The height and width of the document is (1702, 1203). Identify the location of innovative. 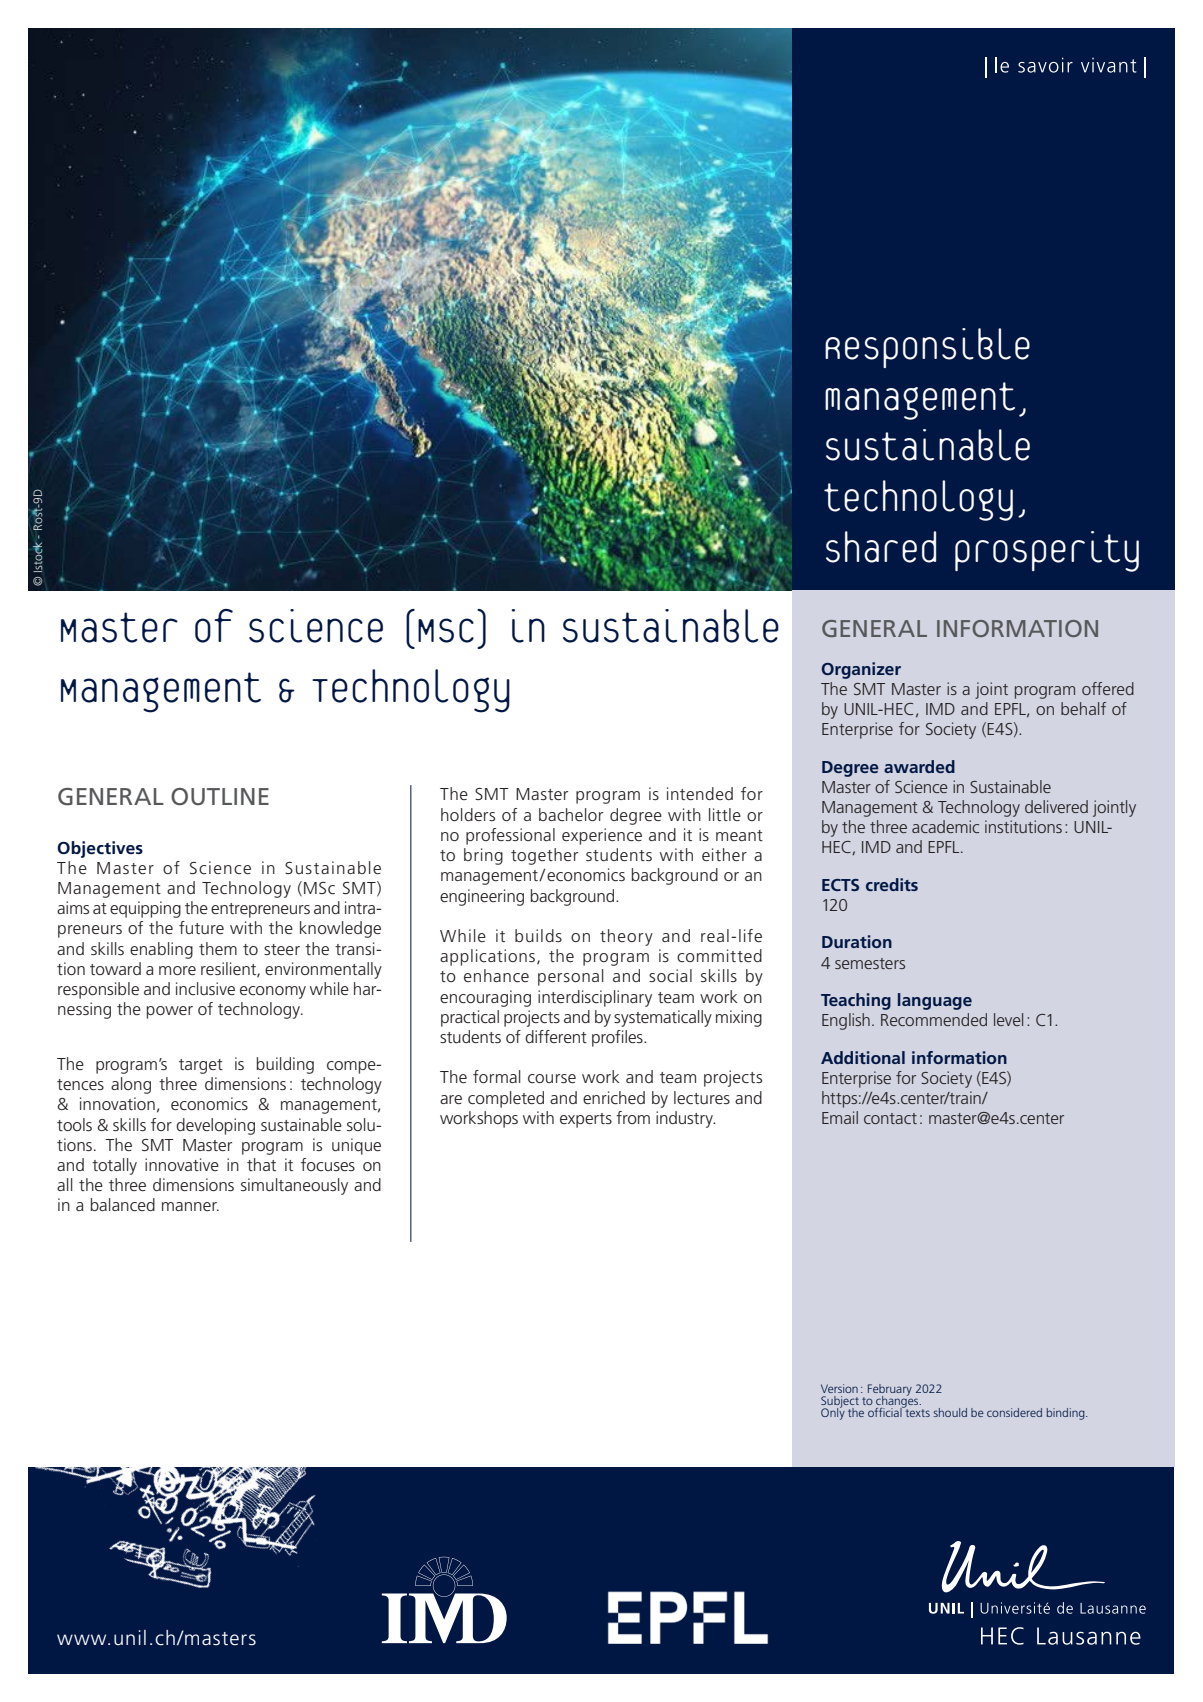
(182, 1164).
